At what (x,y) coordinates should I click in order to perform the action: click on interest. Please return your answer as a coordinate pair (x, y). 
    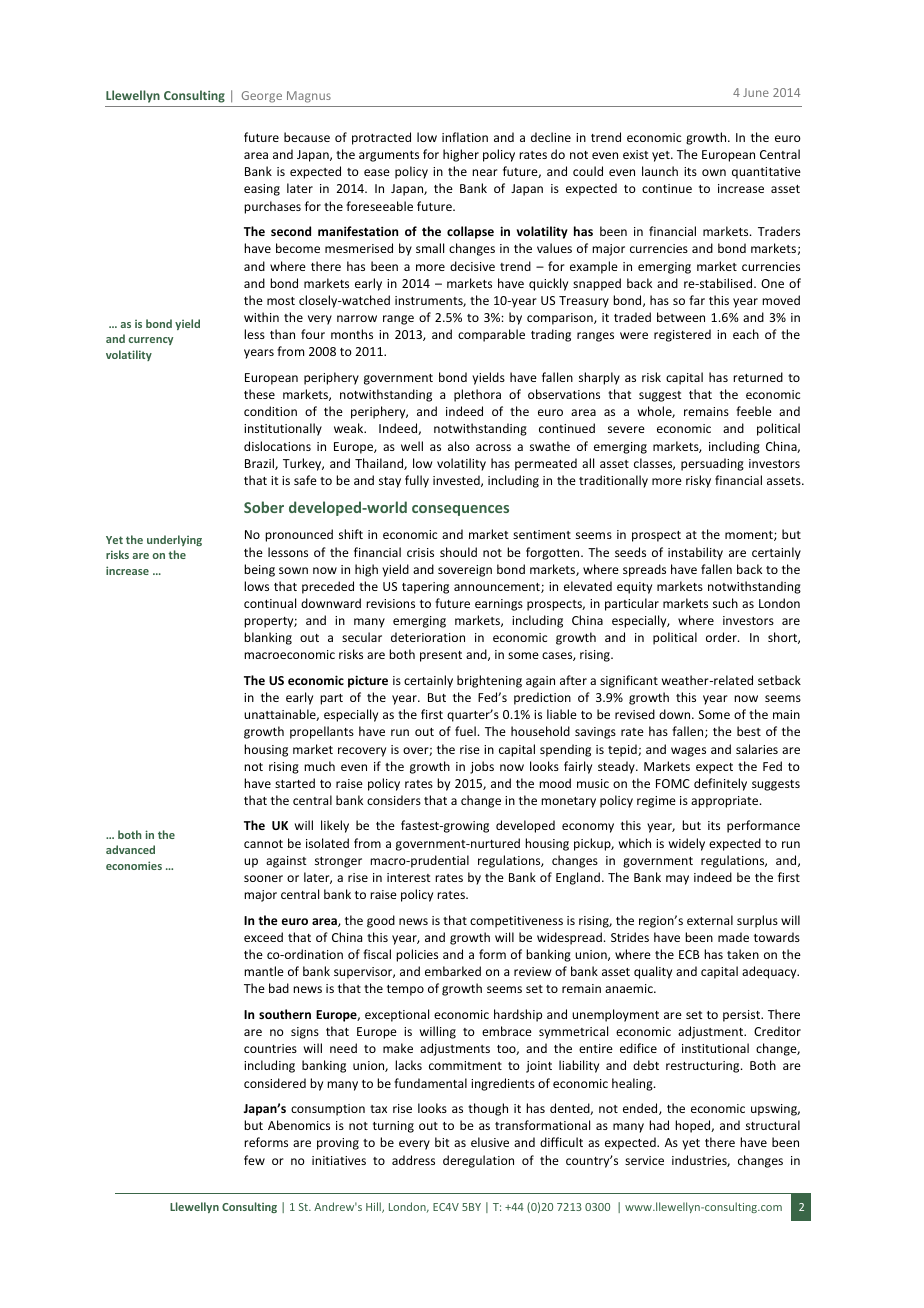
    Looking at the image, I should click on (409, 877).
